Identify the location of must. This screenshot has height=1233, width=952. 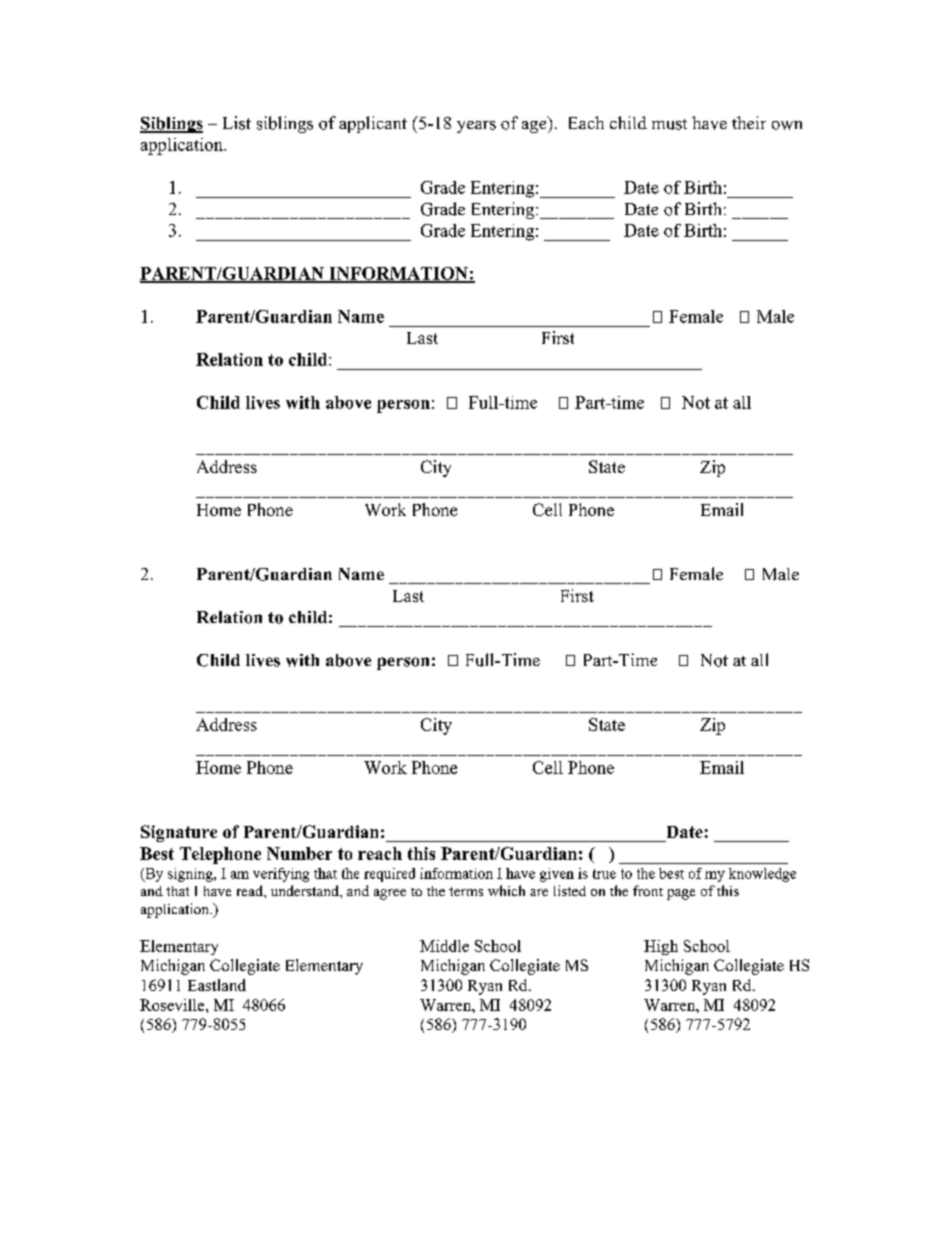
(669, 124).
